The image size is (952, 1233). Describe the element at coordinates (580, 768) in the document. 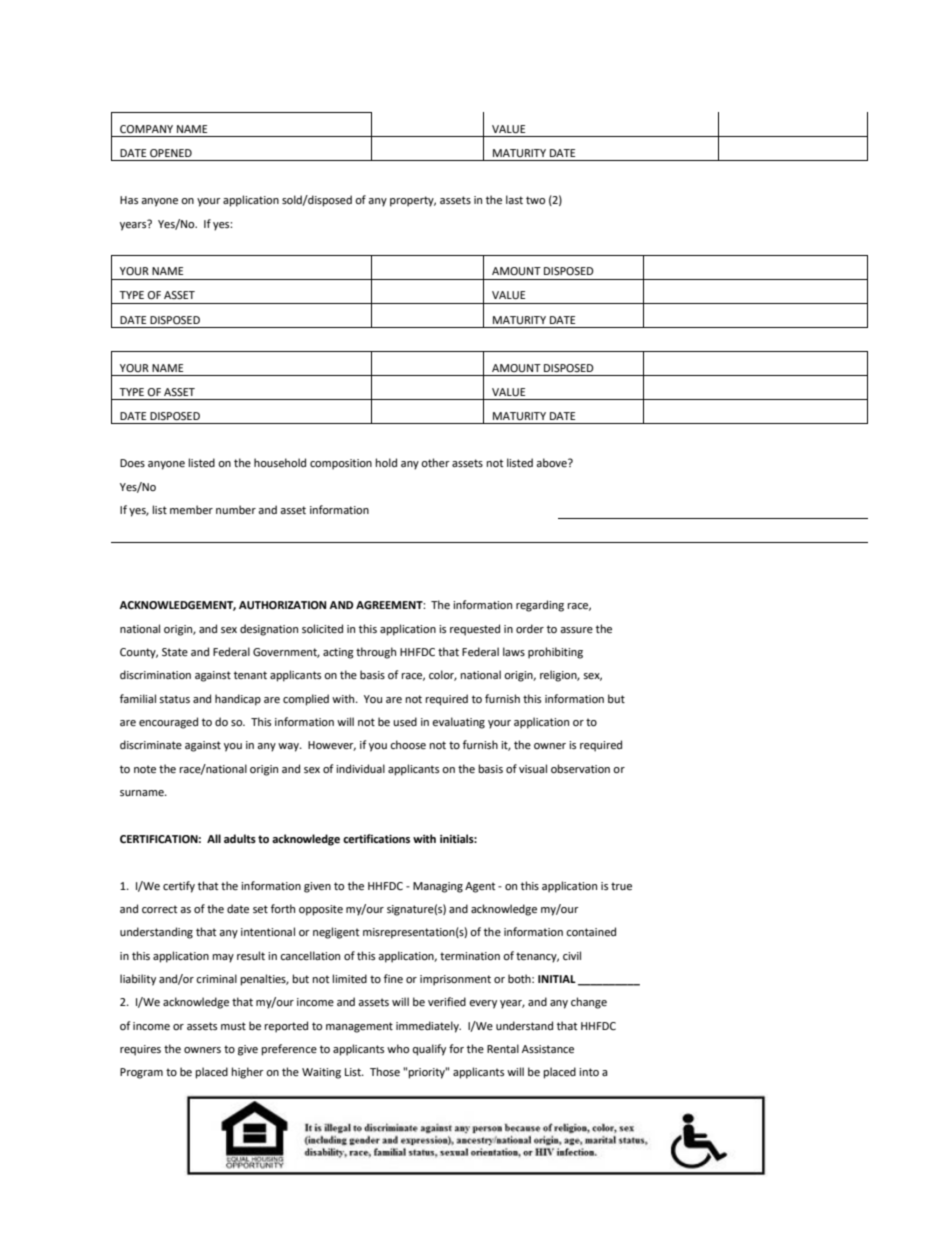

I see `observation` at that location.
